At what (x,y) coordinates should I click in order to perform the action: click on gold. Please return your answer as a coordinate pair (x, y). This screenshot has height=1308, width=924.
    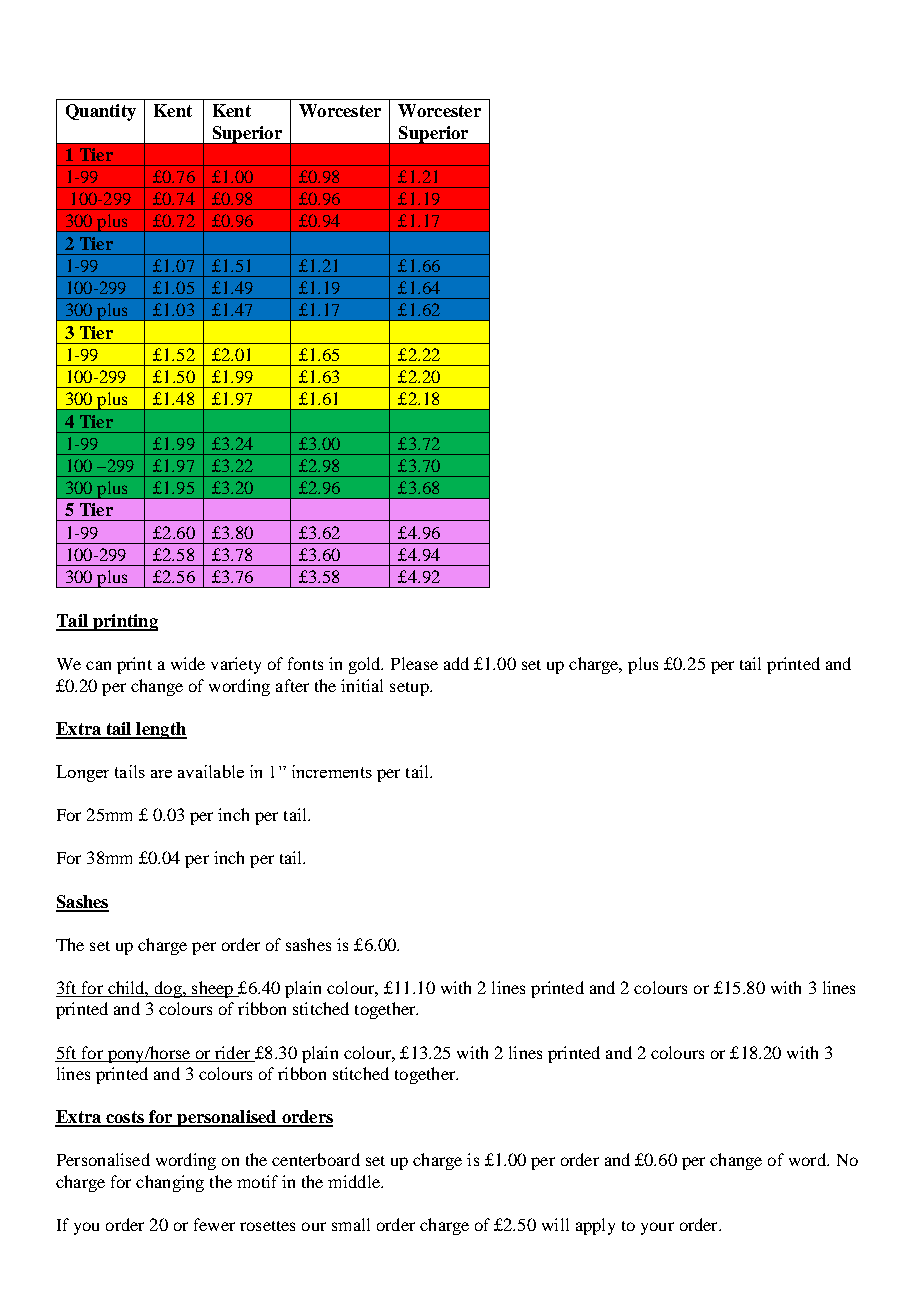
    Looking at the image, I should click on (366, 665).
